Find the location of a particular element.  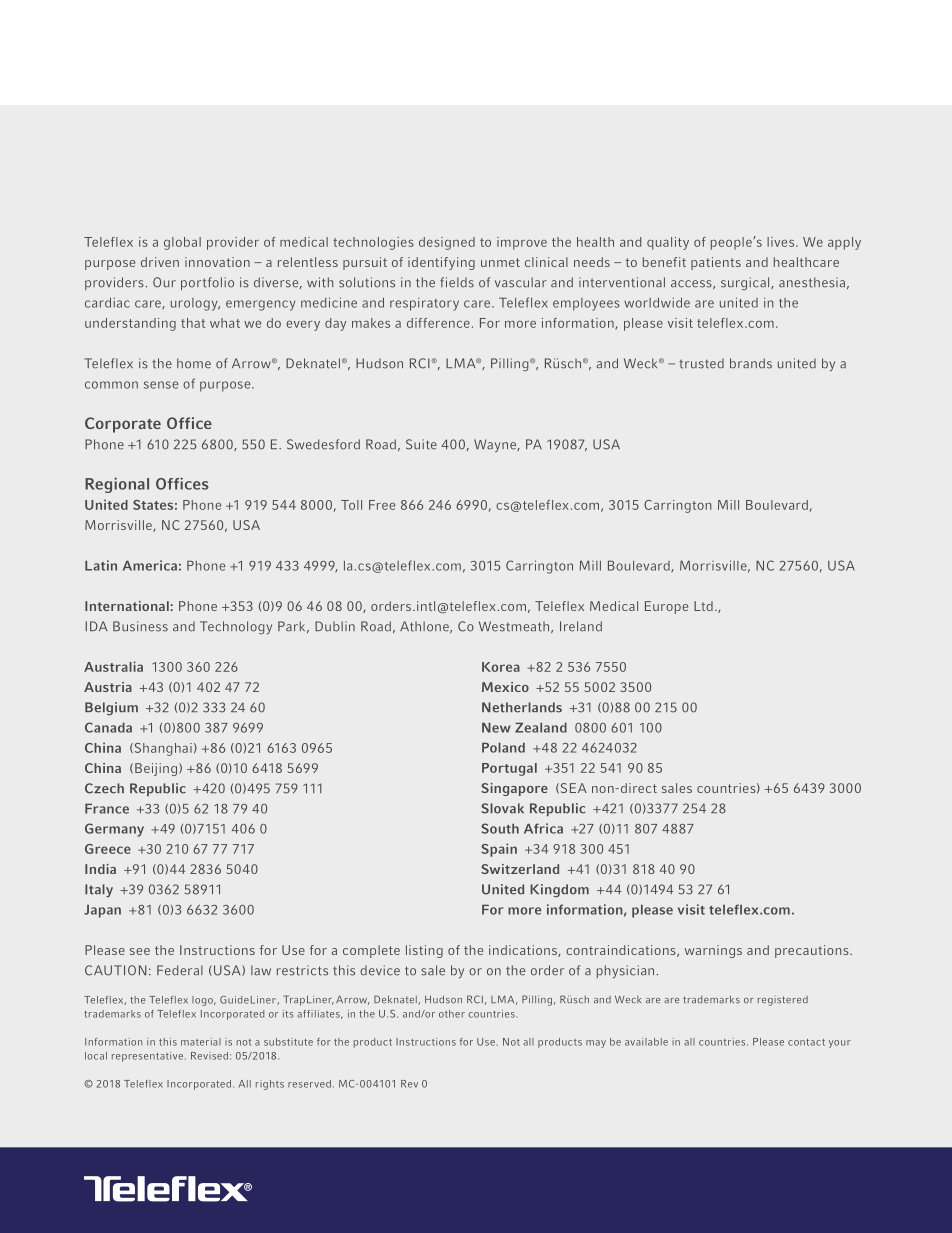

identifying is located at coordinates (441, 263).
